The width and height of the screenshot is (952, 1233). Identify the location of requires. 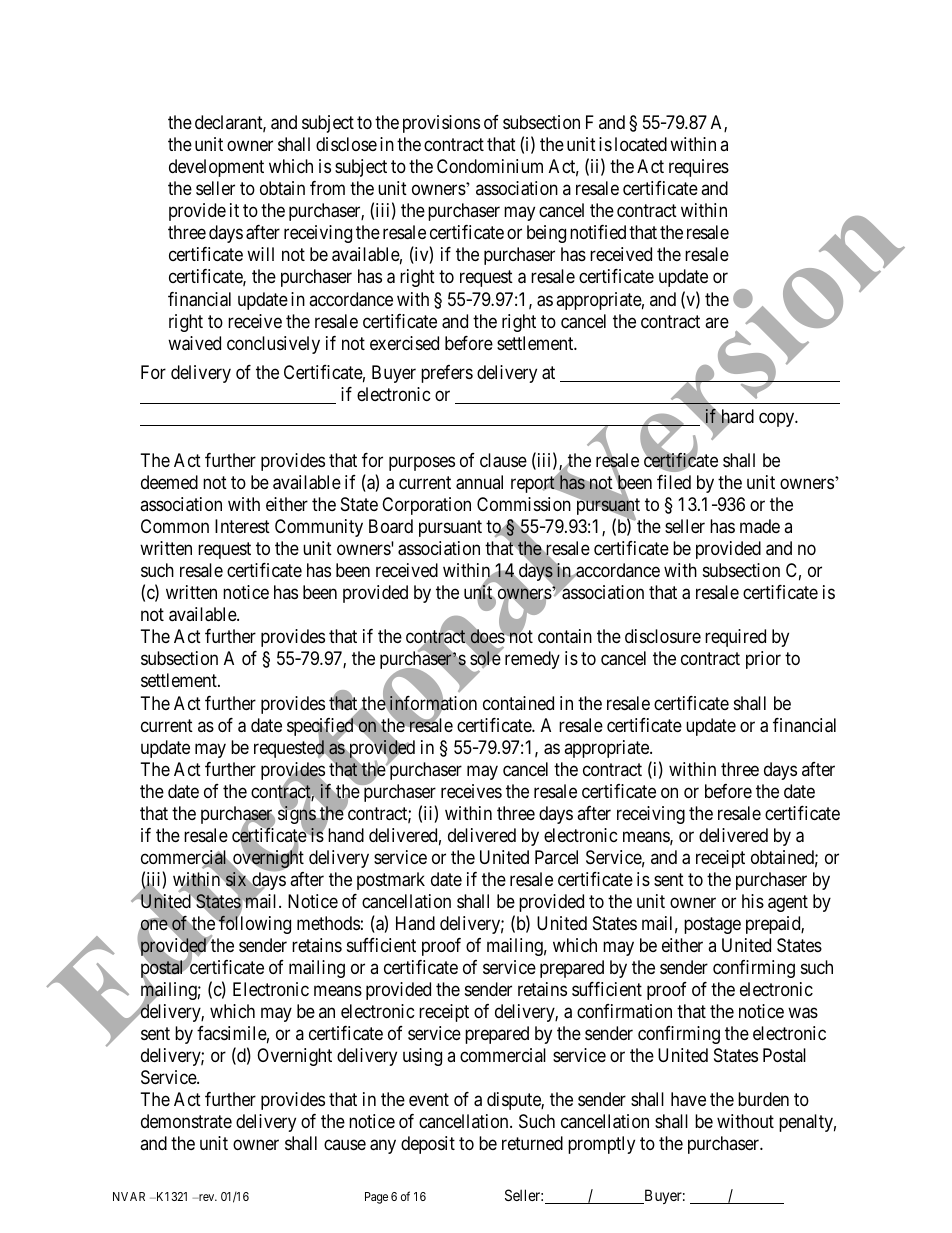
(699, 168).
